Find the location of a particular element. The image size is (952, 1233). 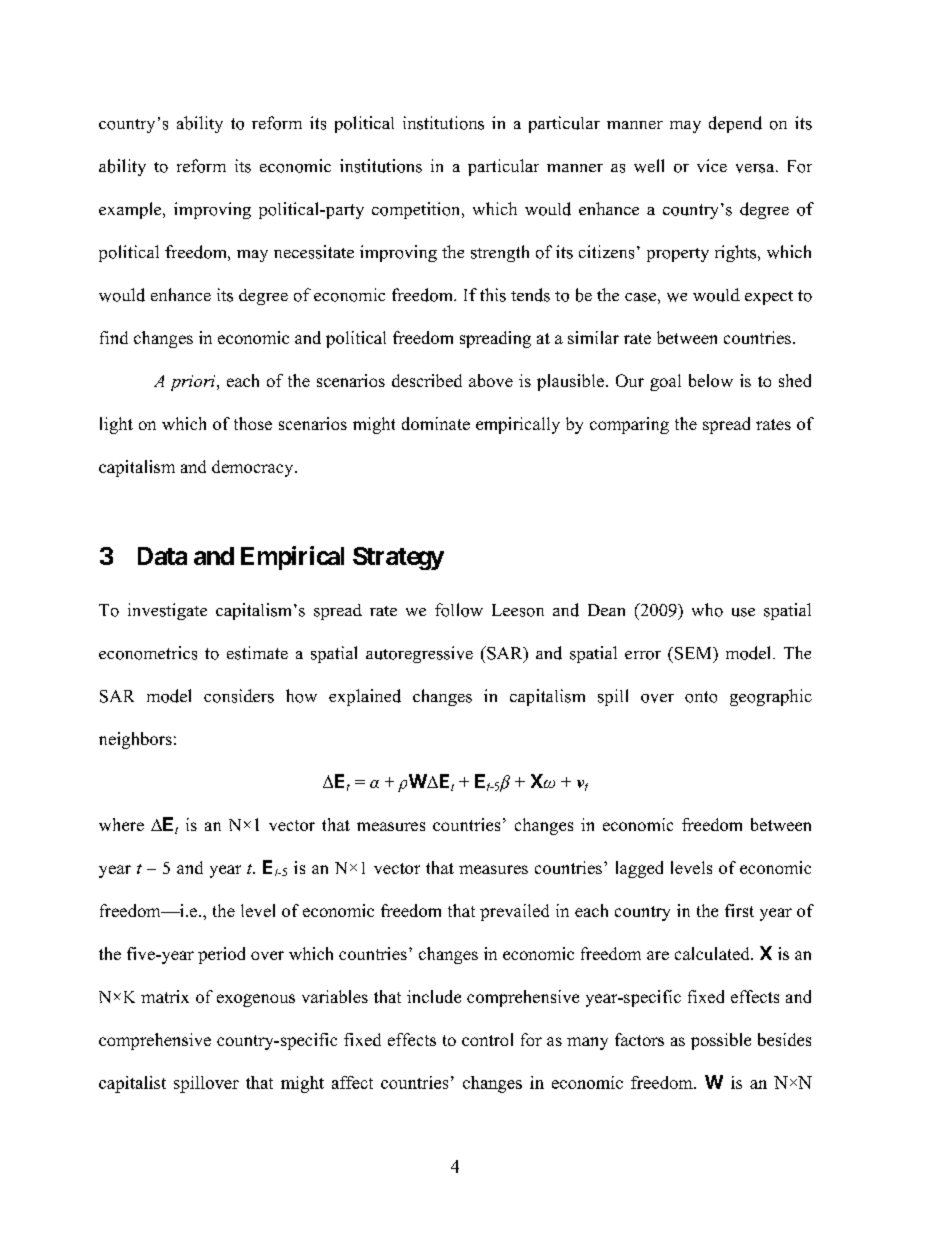

who is located at coordinates (707, 610).
